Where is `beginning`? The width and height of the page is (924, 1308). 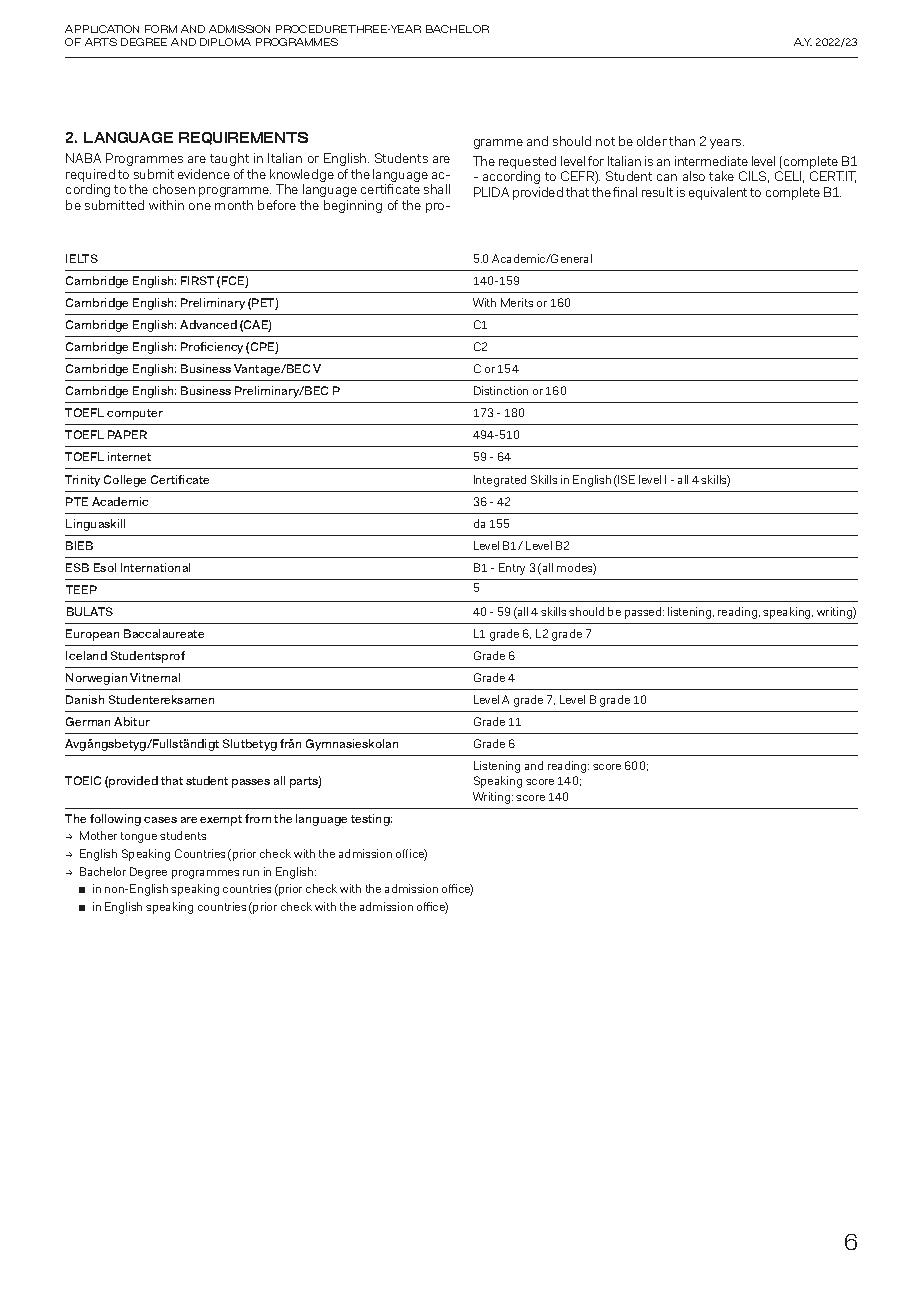
beginning is located at coordinates (353, 206).
